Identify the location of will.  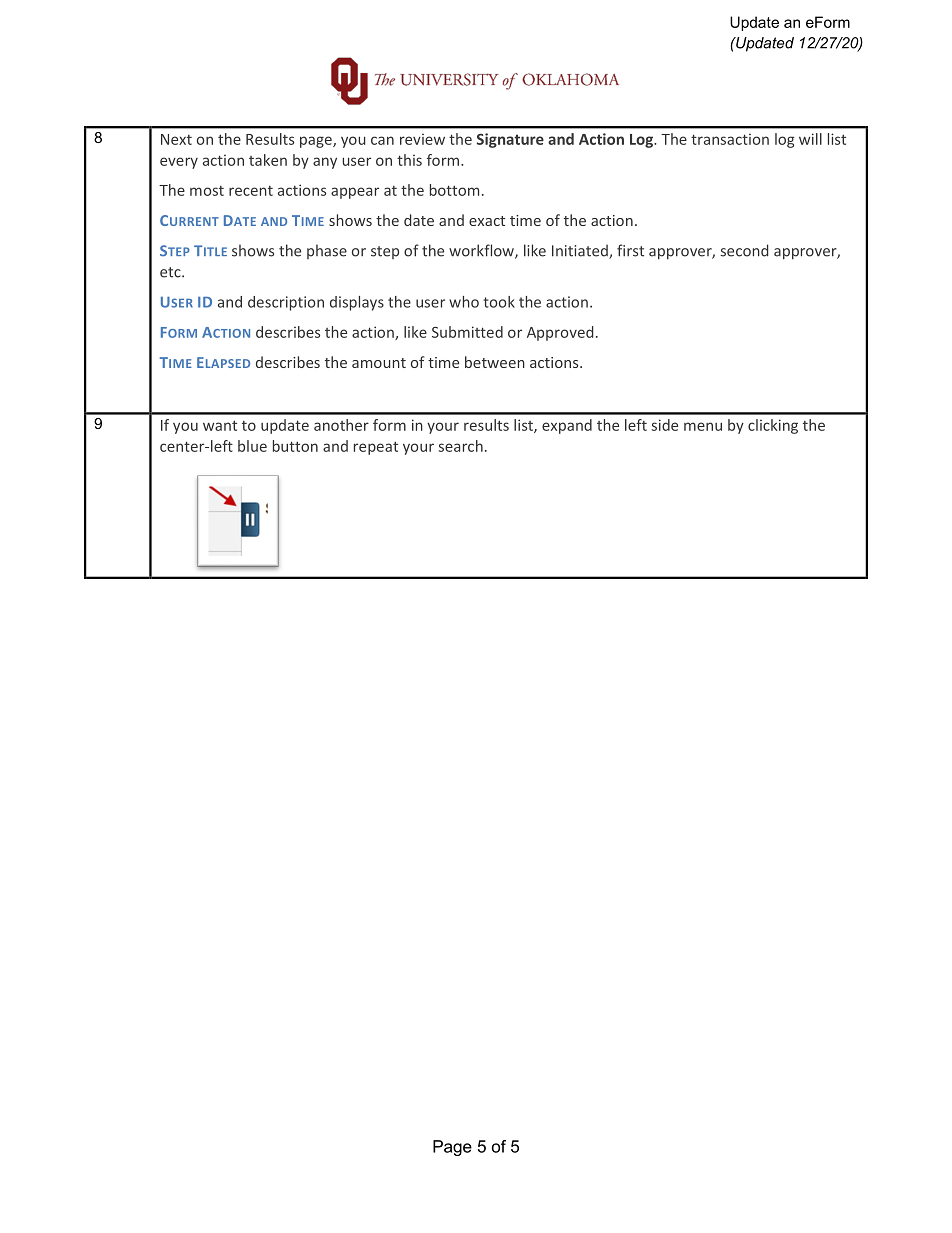
(810, 139).
